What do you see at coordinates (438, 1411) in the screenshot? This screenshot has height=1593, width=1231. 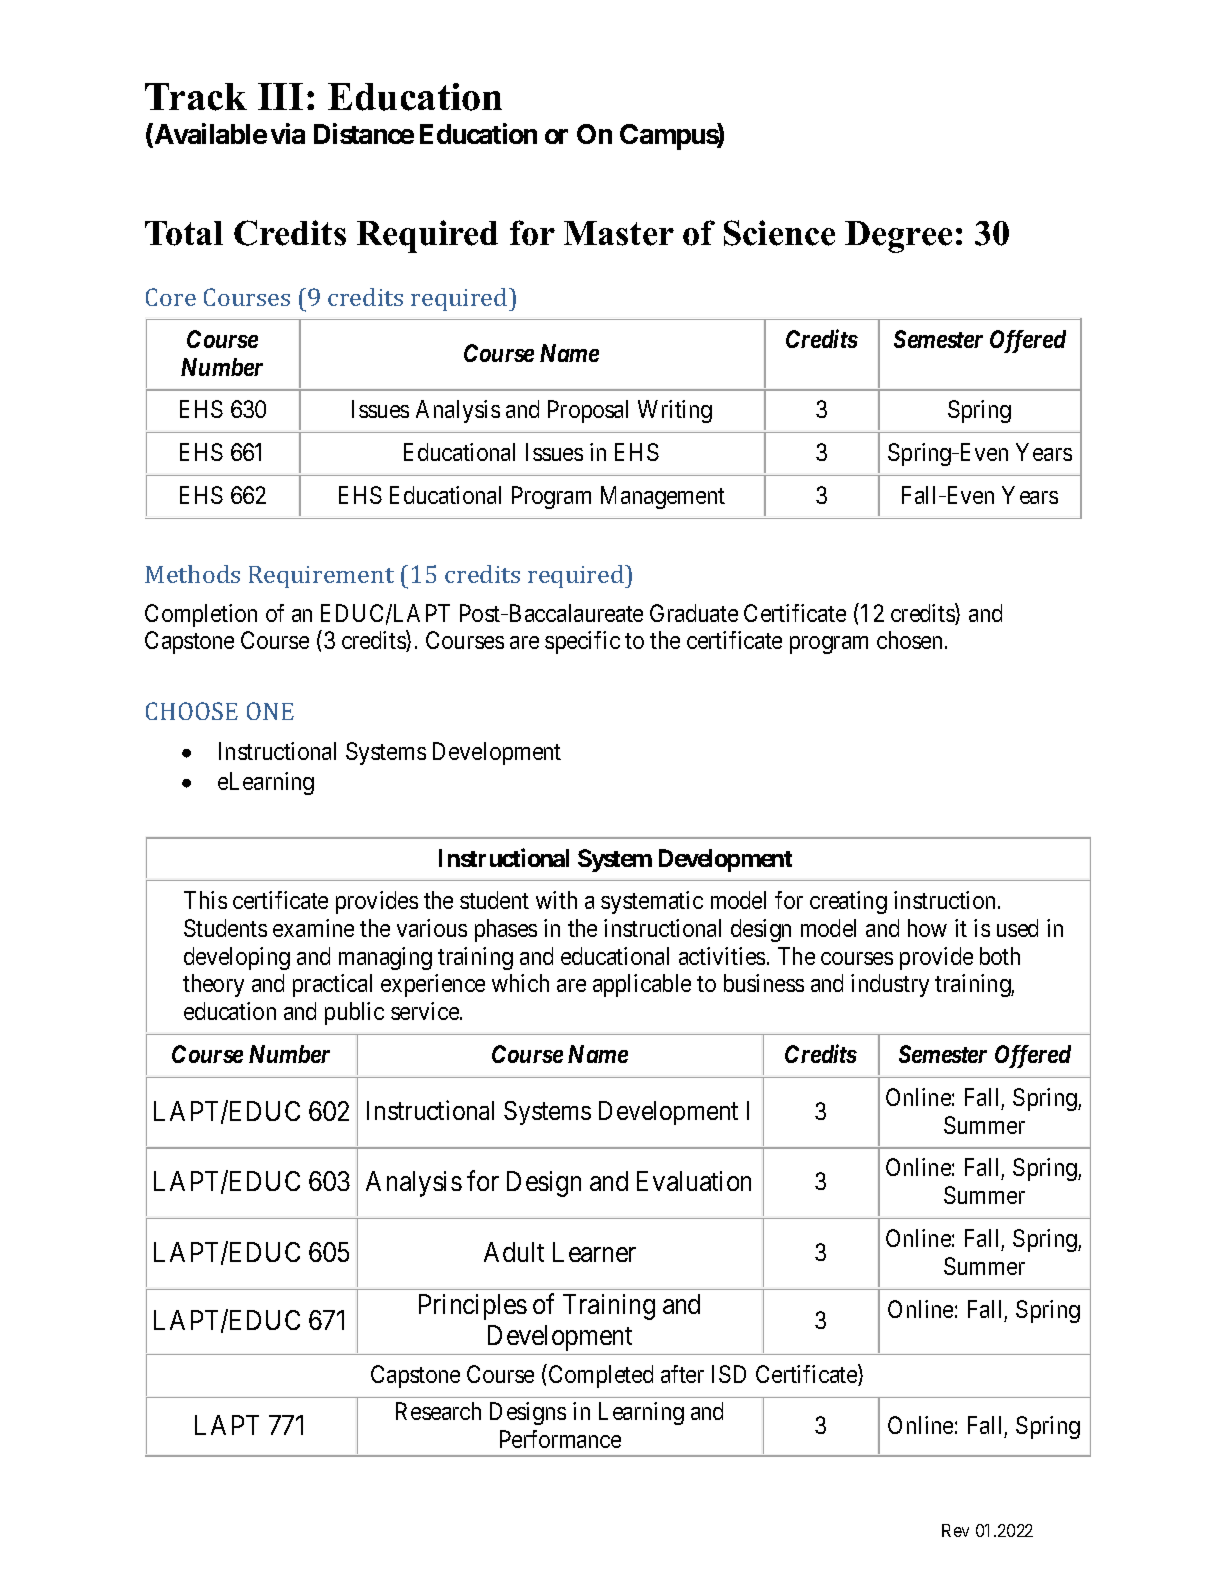 I see `Research` at bounding box center [438, 1411].
